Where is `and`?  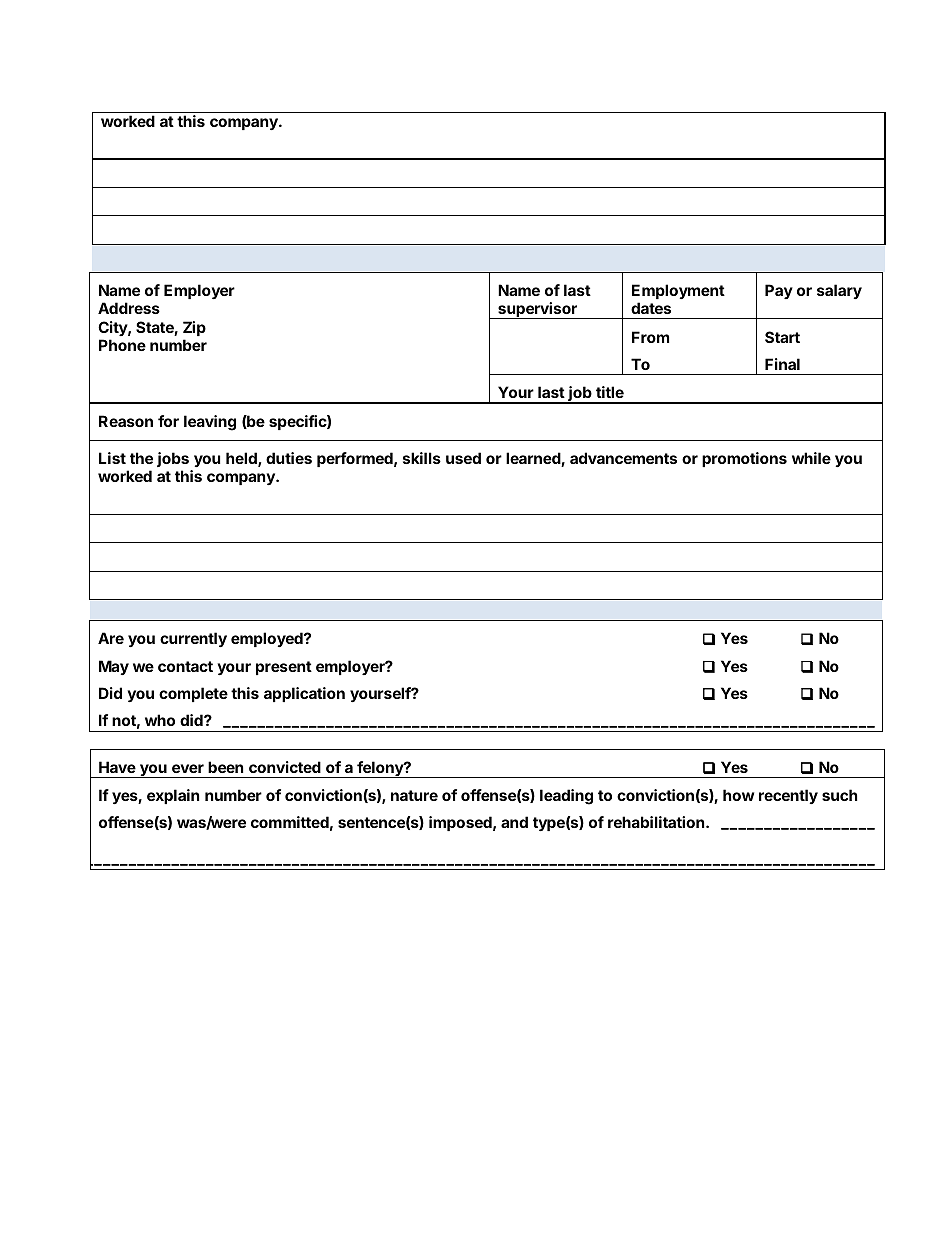
and is located at coordinates (514, 822).
